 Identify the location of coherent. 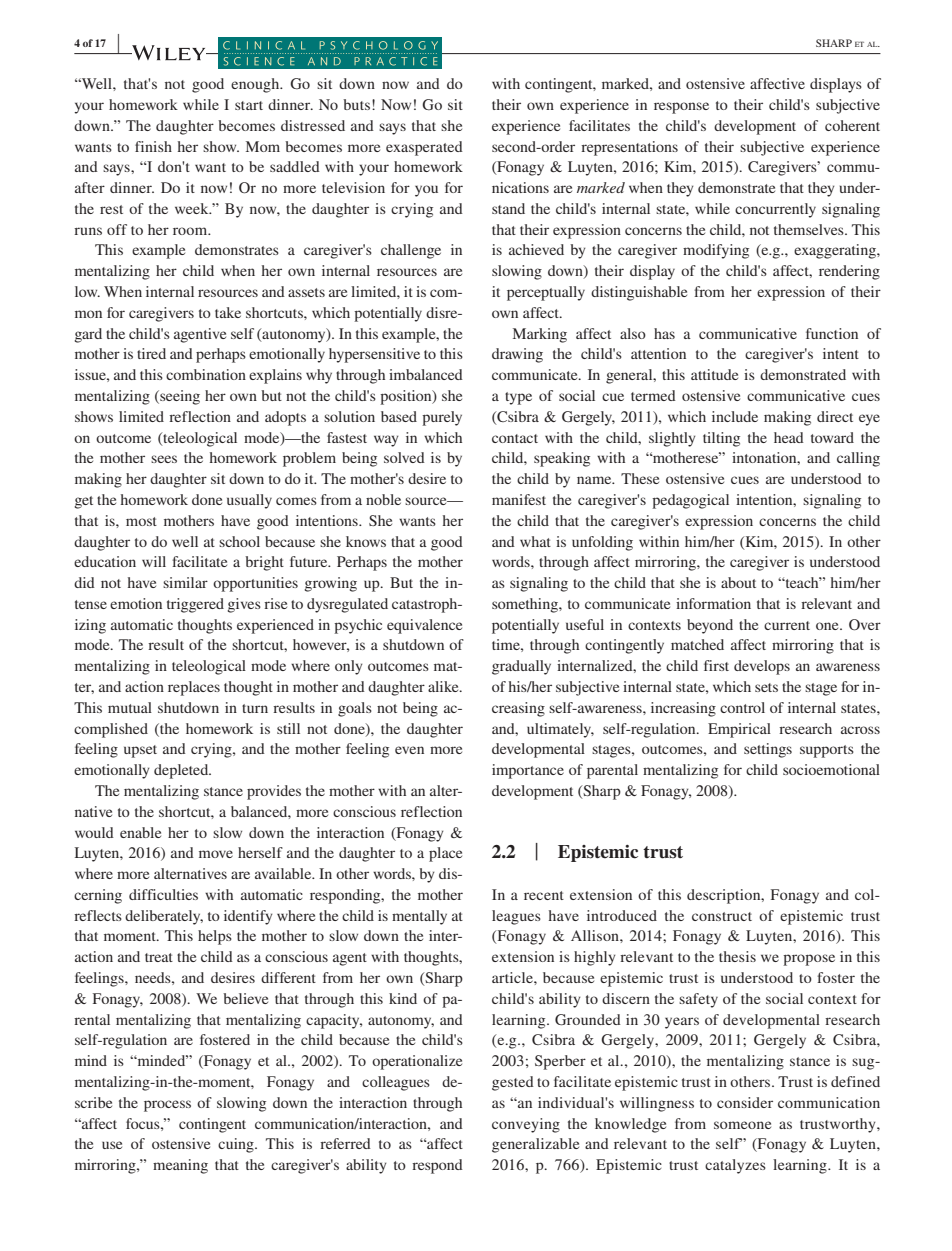
(852, 125).
